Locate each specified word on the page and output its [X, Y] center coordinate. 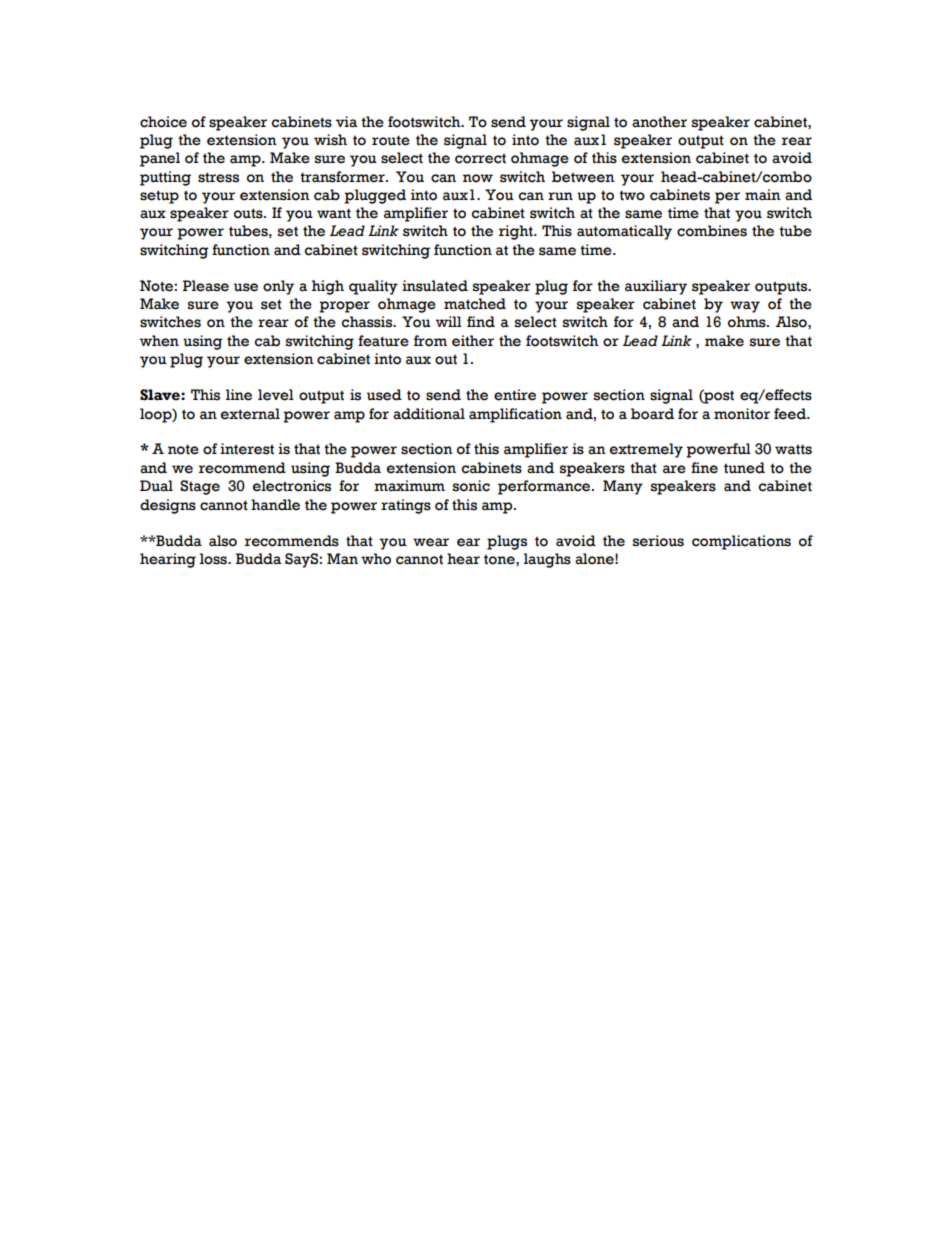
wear [431, 542]
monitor [742, 414]
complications [741, 542]
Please [206, 286]
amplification [515, 415]
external [250, 414]
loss [214, 559]
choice [163, 122]
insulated [435, 286]
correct [480, 158]
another [659, 122]
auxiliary [656, 287]
